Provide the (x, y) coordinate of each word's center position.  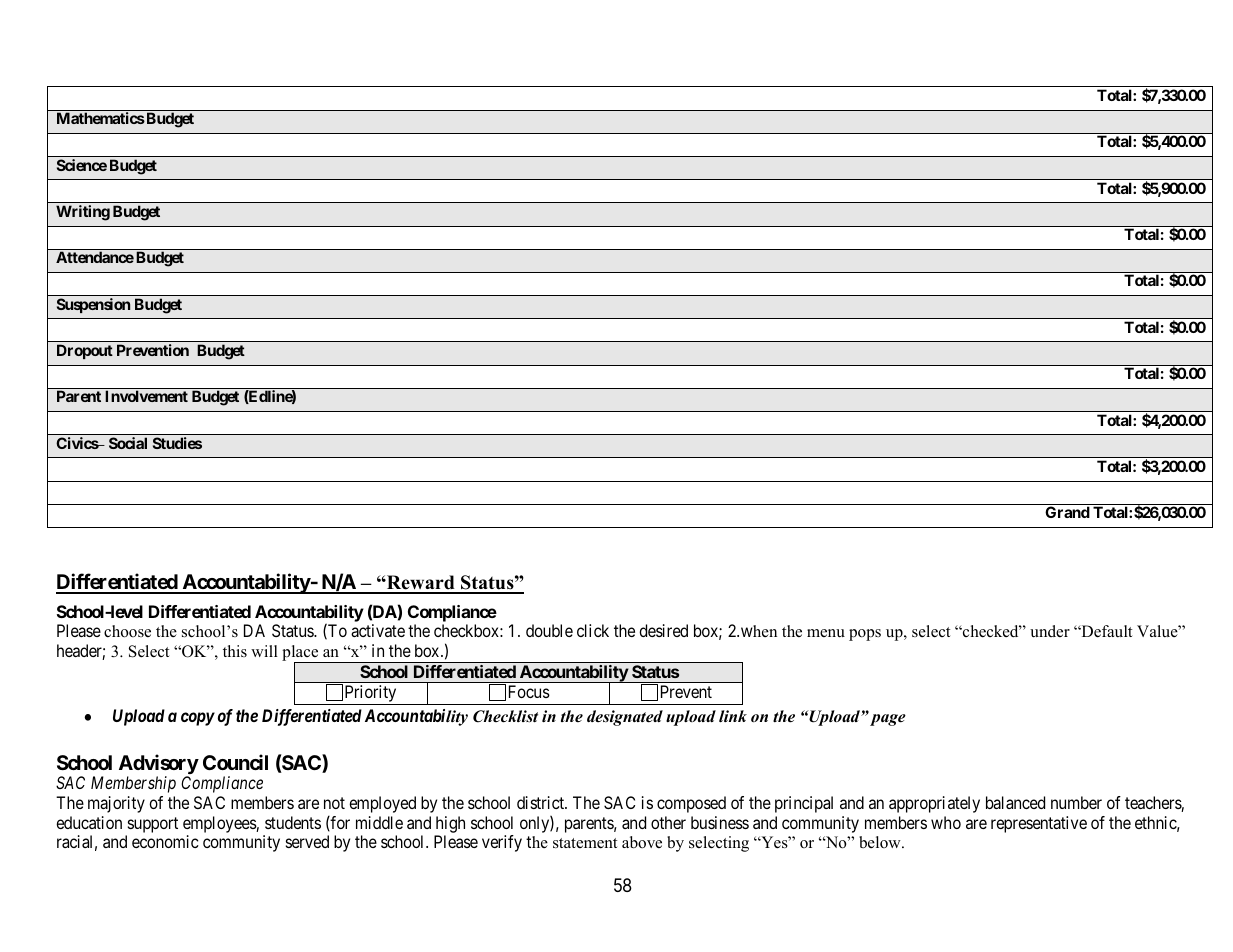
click (593, 630)
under (1050, 631)
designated (625, 718)
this (235, 651)
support (151, 826)
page (888, 720)
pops (865, 635)
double (549, 630)
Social (128, 443)
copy (198, 719)
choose (127, 631)
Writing (83, 213)
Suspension (93, 305)
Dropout (85, 351)
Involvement (146, 396)
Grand (1067, 512)
